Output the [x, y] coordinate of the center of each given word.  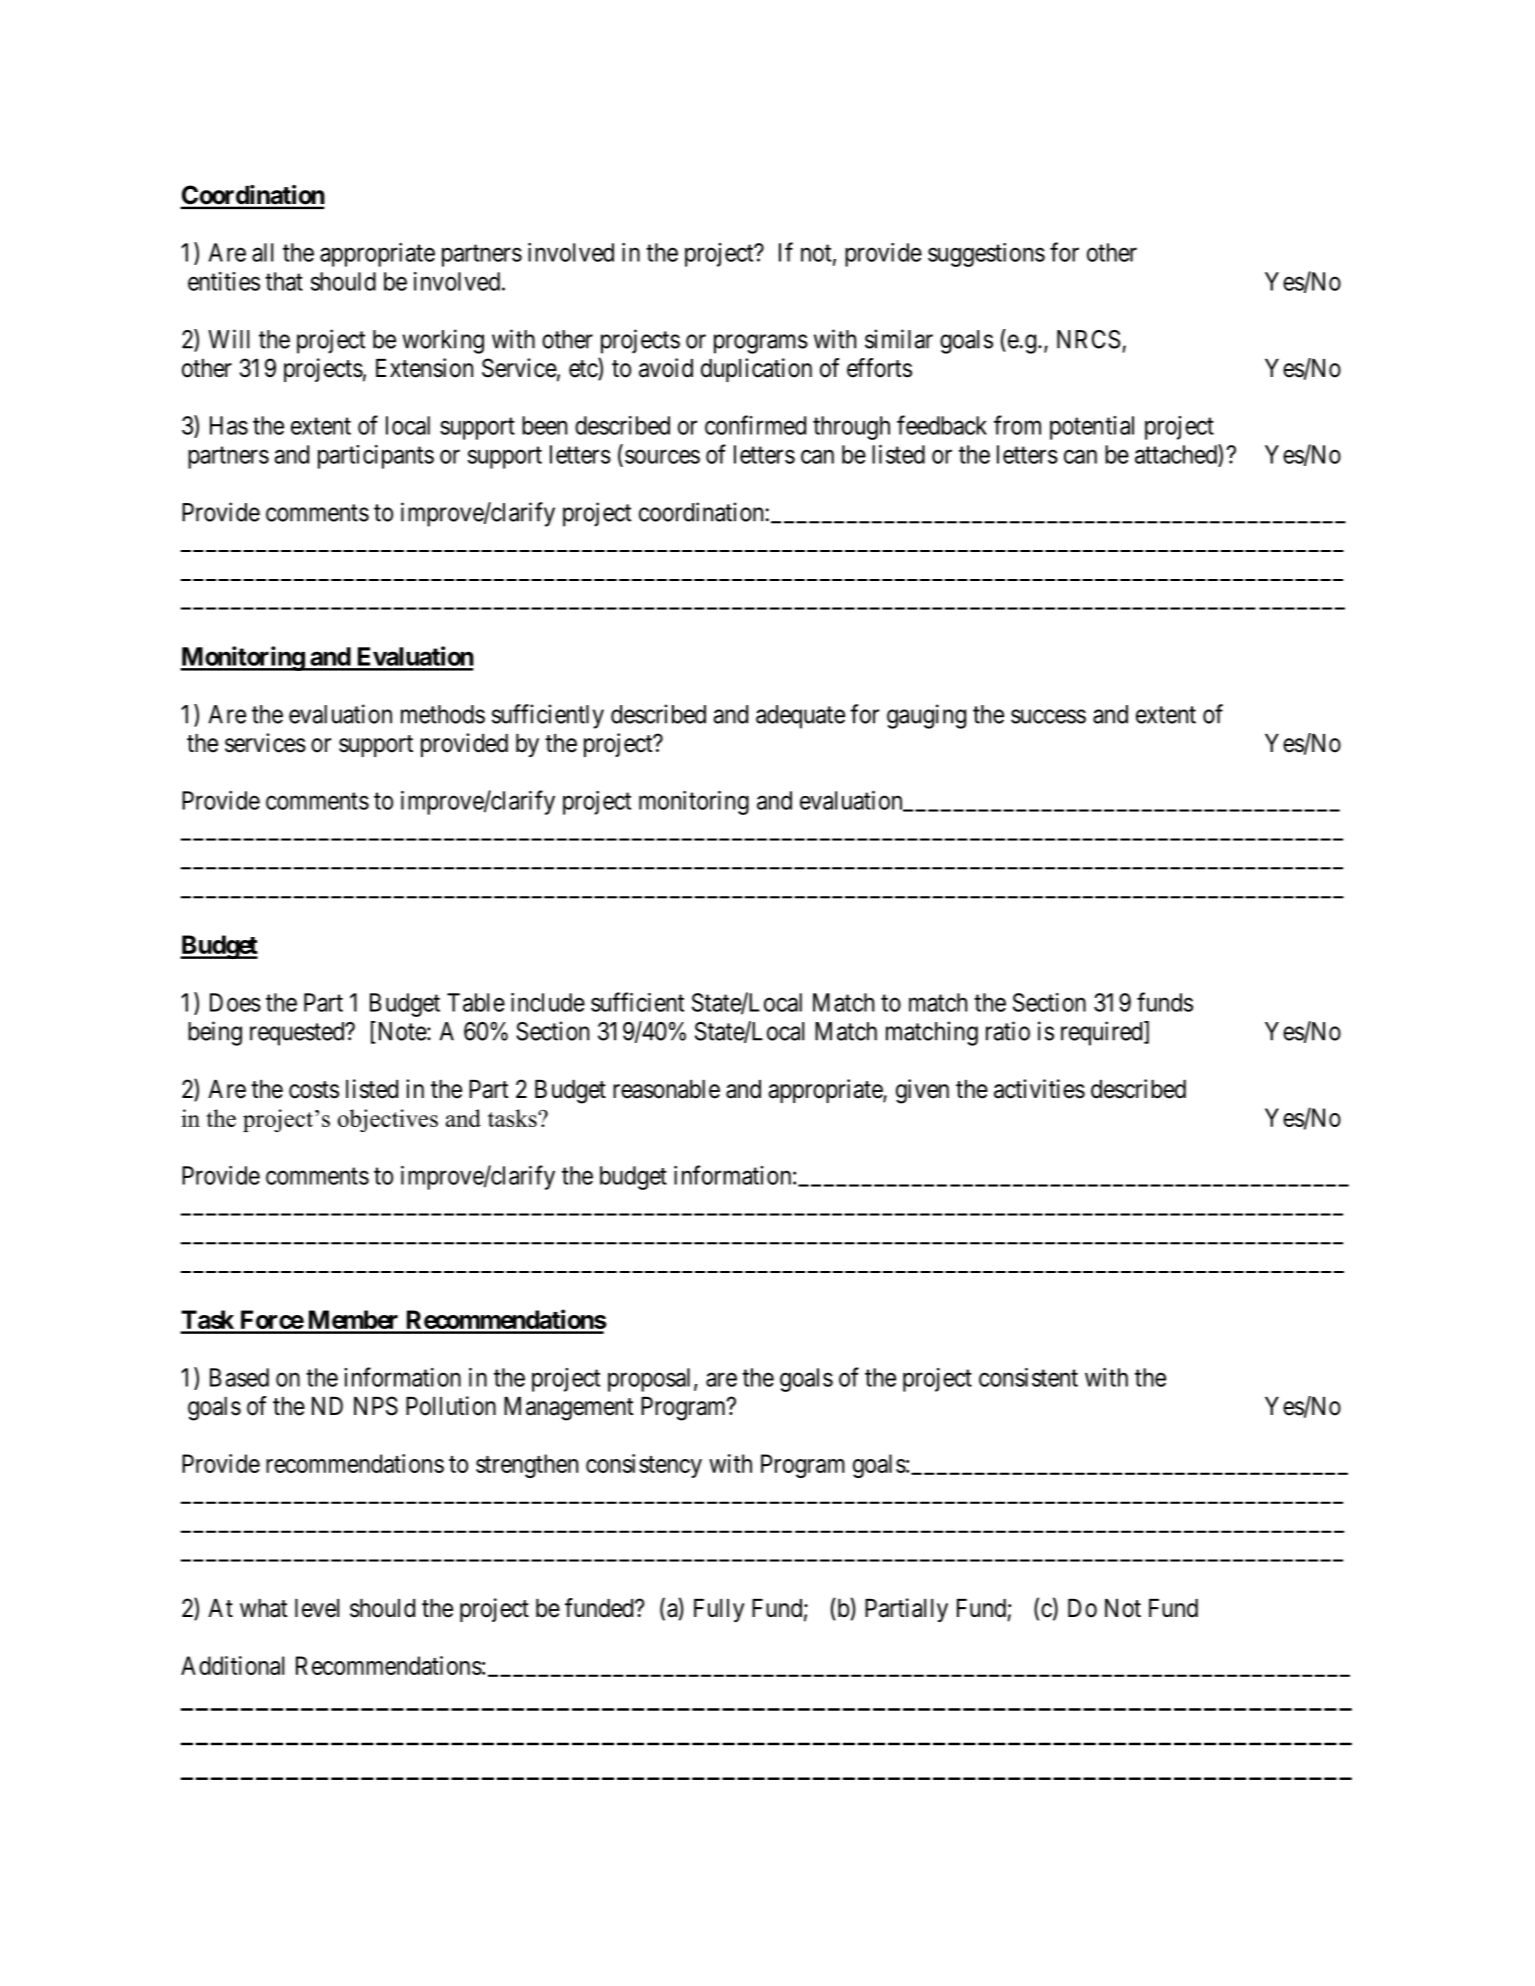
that [284, 281]
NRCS [1088, 339]
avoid [666, 368]
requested [298, 1034]
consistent [1028, 1377]
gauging [926, 716]
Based [239, 1377]
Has [229, 425]
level [317, 1608]
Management [569, 1409]
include [548, 1002]
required [1103, 1033]
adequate [800, 717]
